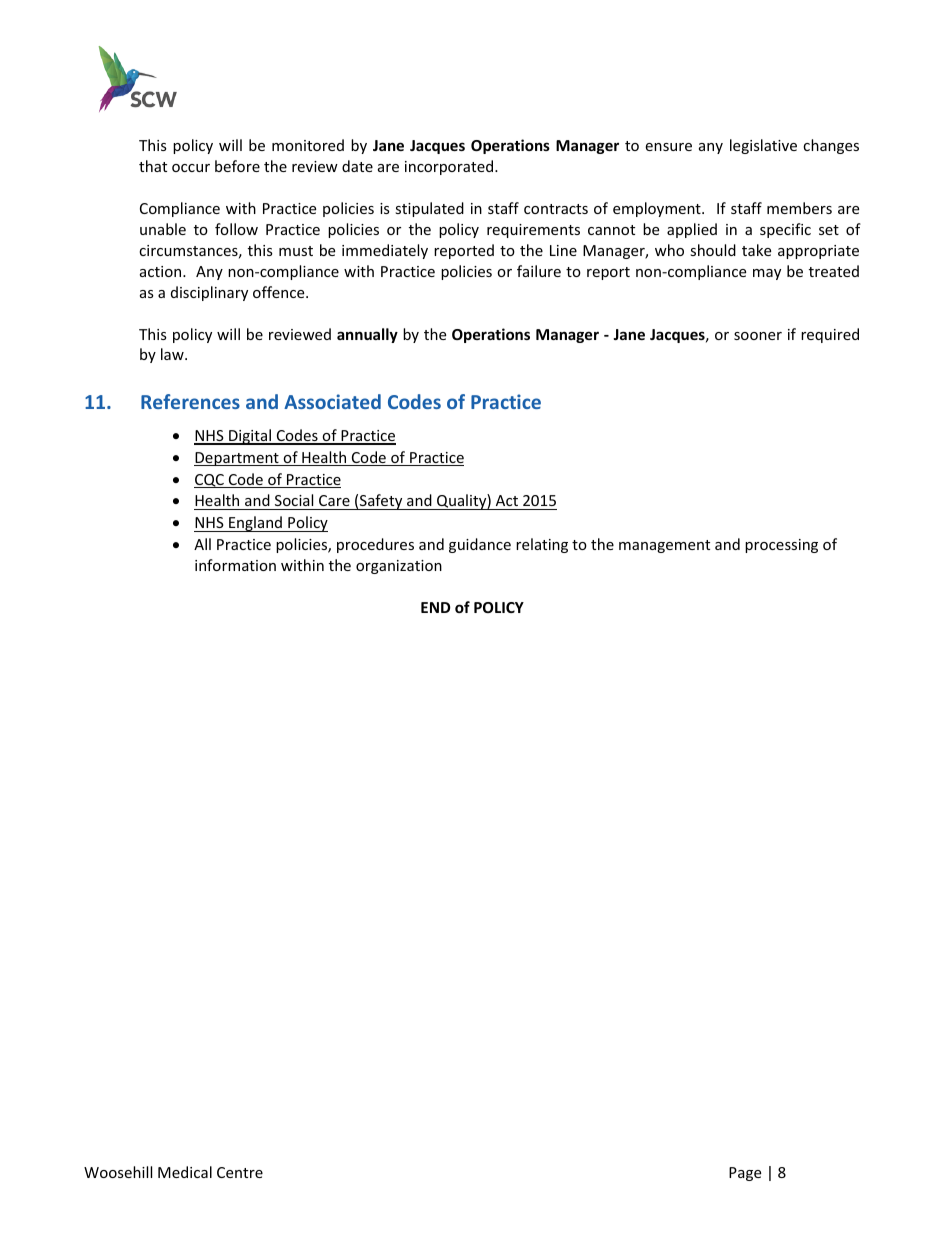 This image has width=952, height=1233. I want to click on incorporated, so click(450, 167).
